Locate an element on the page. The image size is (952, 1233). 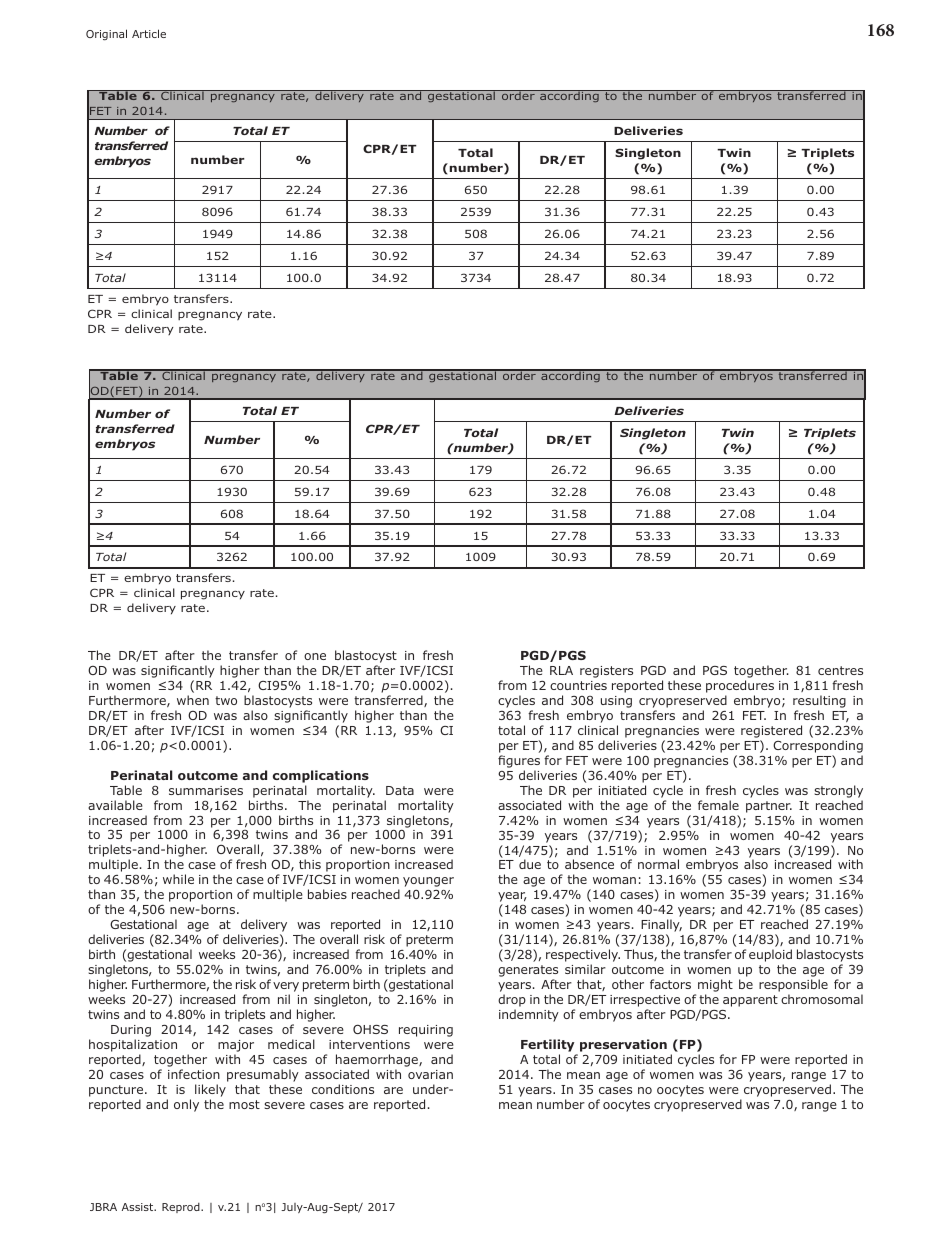
when is located at coordinates (193, 700).
